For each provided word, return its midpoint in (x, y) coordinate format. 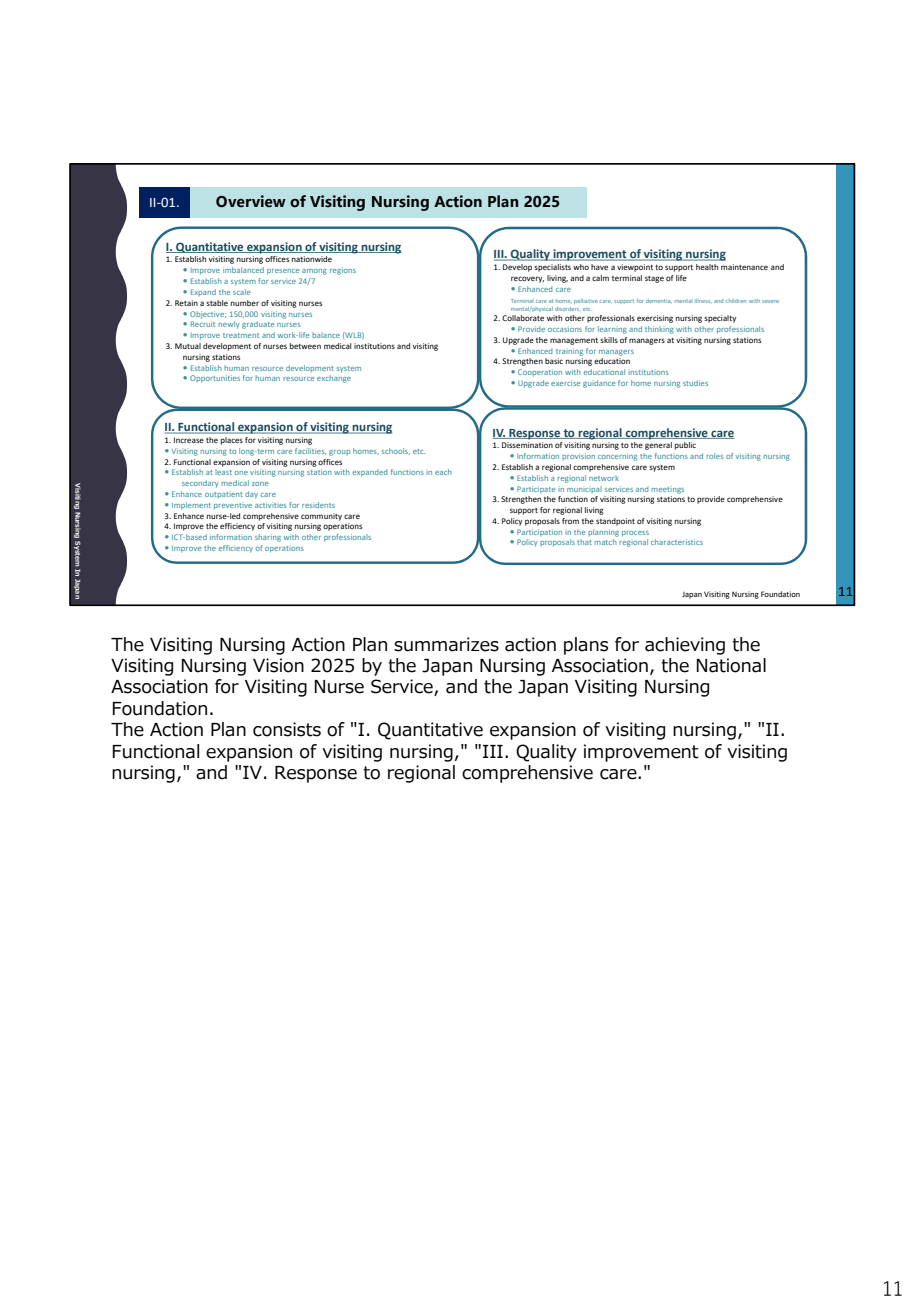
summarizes (446, 644)
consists (287, 729)
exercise (565, 383)
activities (271, 505)
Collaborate (523, 318)
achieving (685, 646)
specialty (720, 319)
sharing (268, 538)
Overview (251, 201)
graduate (258, 325)
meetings (667, 490)
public (685, 446)
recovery (527, 279)
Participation (539, 533)
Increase (189, 440)
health (707, 267)
